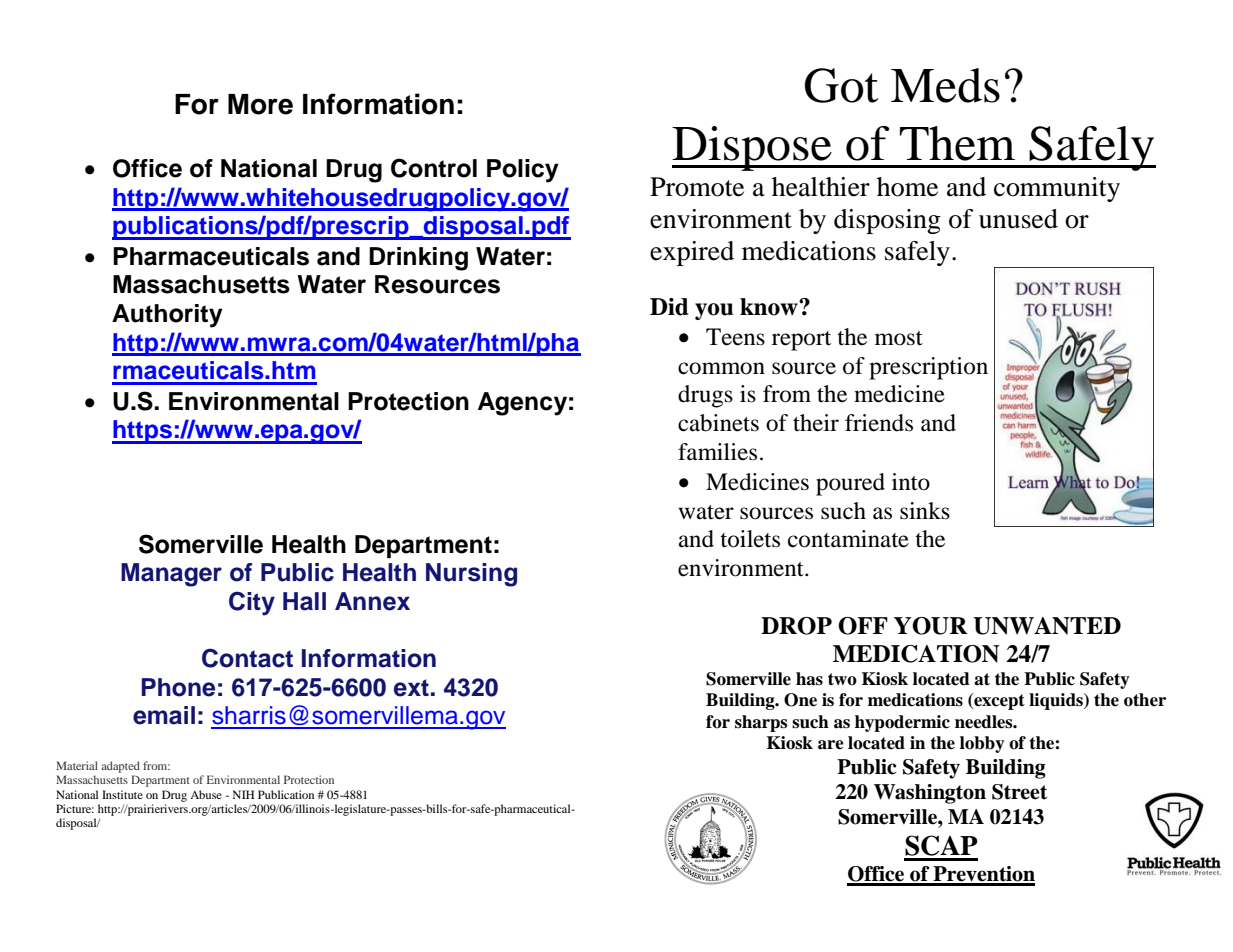 The image size is (1233, 952). What do you see at coordinates (167, 316) in the document?
I see `Authority` at bounding box center [167, 316].
